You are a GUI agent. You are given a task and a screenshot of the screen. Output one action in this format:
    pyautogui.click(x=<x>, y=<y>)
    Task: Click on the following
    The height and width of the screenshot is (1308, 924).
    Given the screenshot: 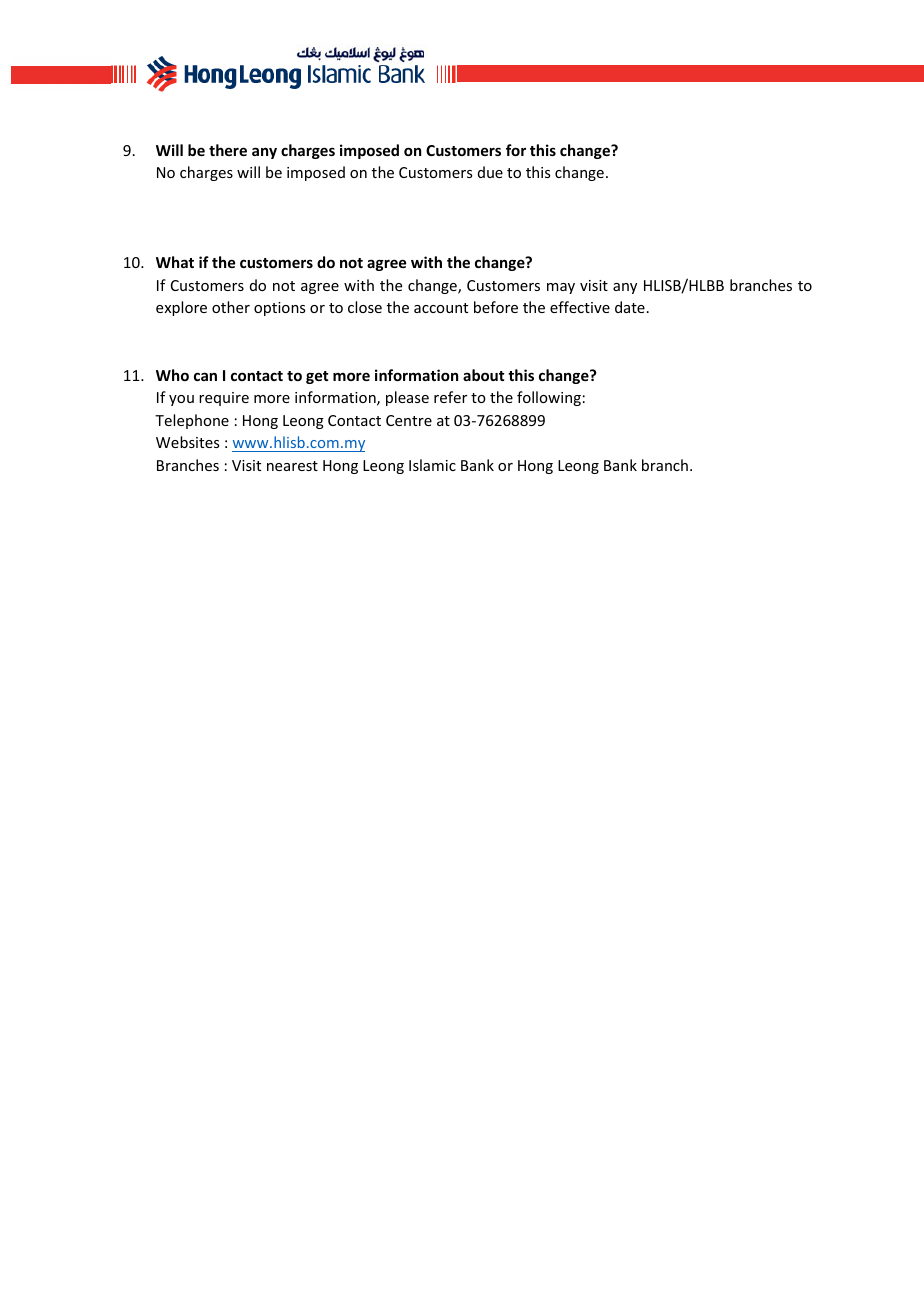 What is the action you would take?
    pyautogui.click(x=549, y=398)
